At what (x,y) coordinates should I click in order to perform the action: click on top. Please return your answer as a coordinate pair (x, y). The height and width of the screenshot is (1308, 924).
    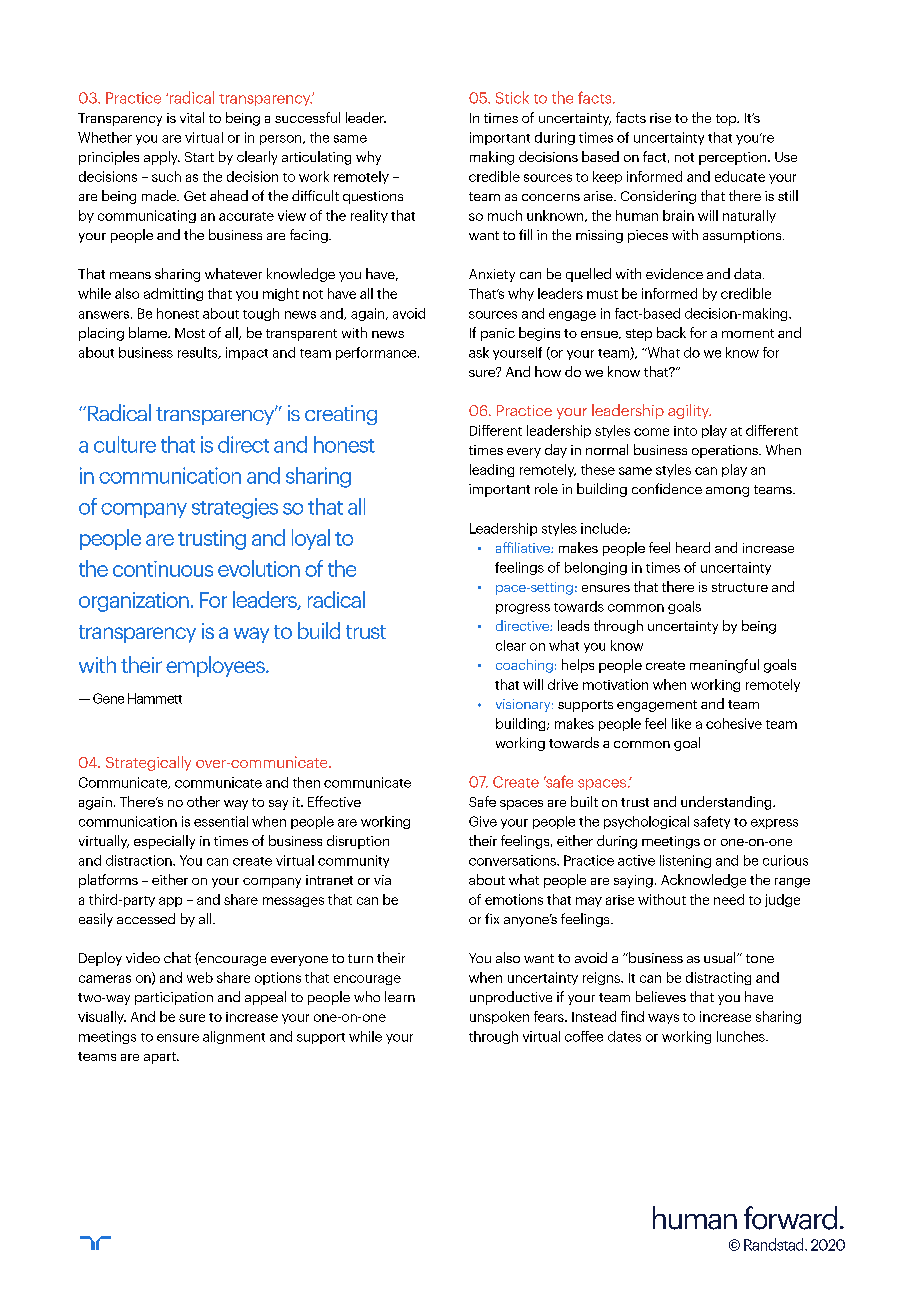
    Looking at the image, I should click on (727, 120).
